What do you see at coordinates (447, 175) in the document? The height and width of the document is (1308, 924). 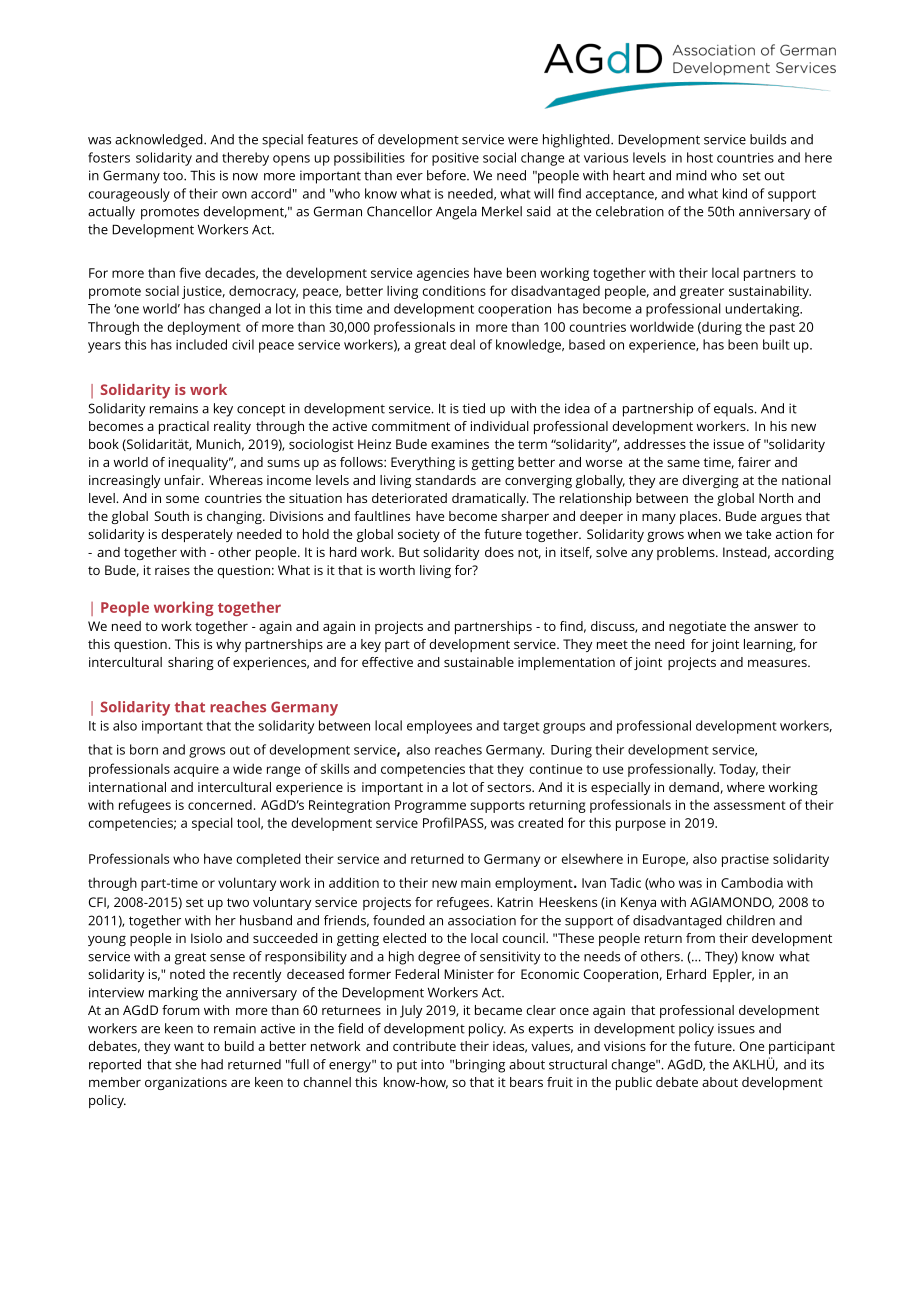 I see `before` at bounding box center [447, 175].
